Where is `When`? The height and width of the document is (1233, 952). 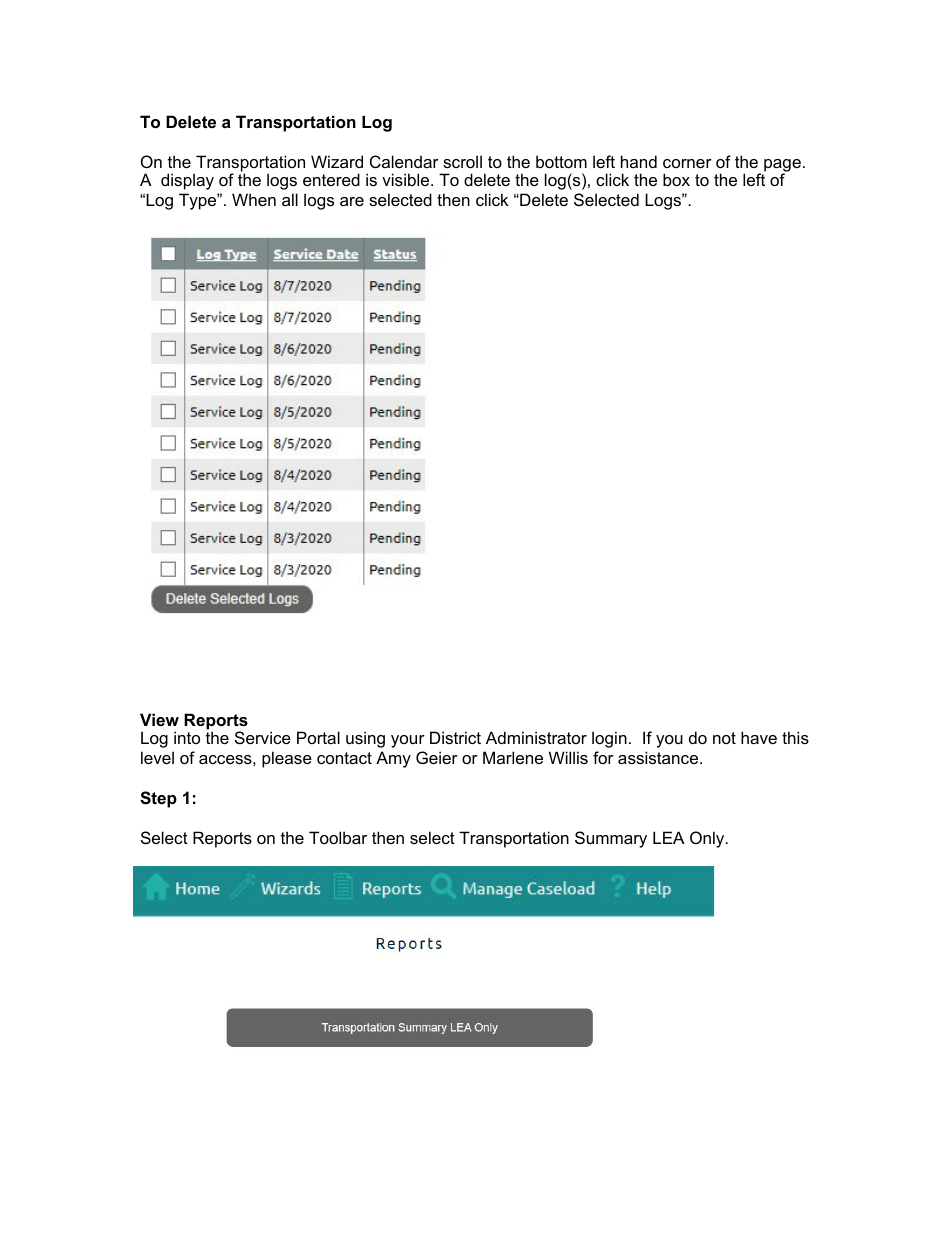 When is located at coordinates (254, 199).
